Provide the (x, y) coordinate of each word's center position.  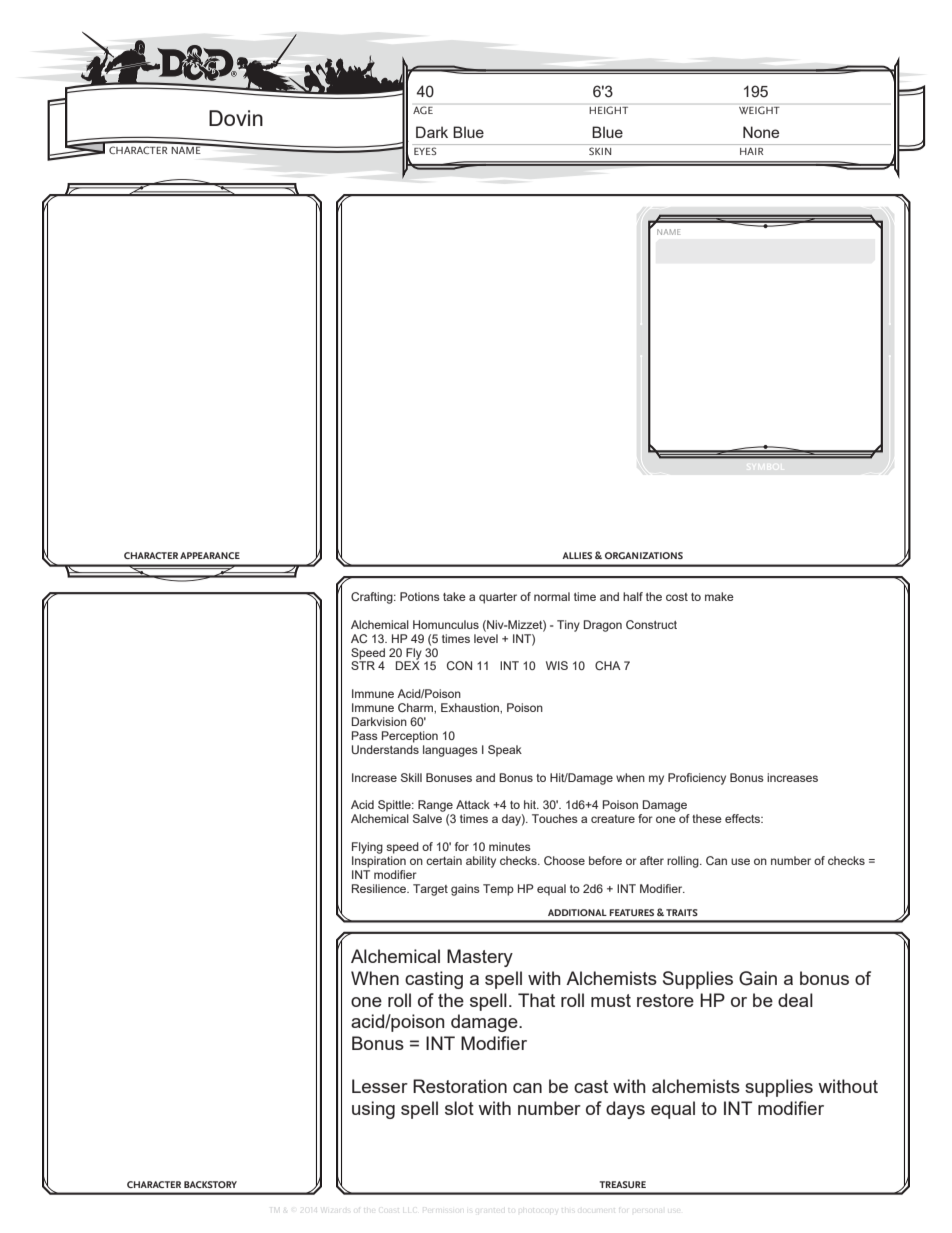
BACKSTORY (210, 1184)
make (719, 596)
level (486, 638)
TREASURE (622, 1184)
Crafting (373, 598)
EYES (425, 151)
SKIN (600, 151)
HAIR (751, 151)
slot (459, 1108)
